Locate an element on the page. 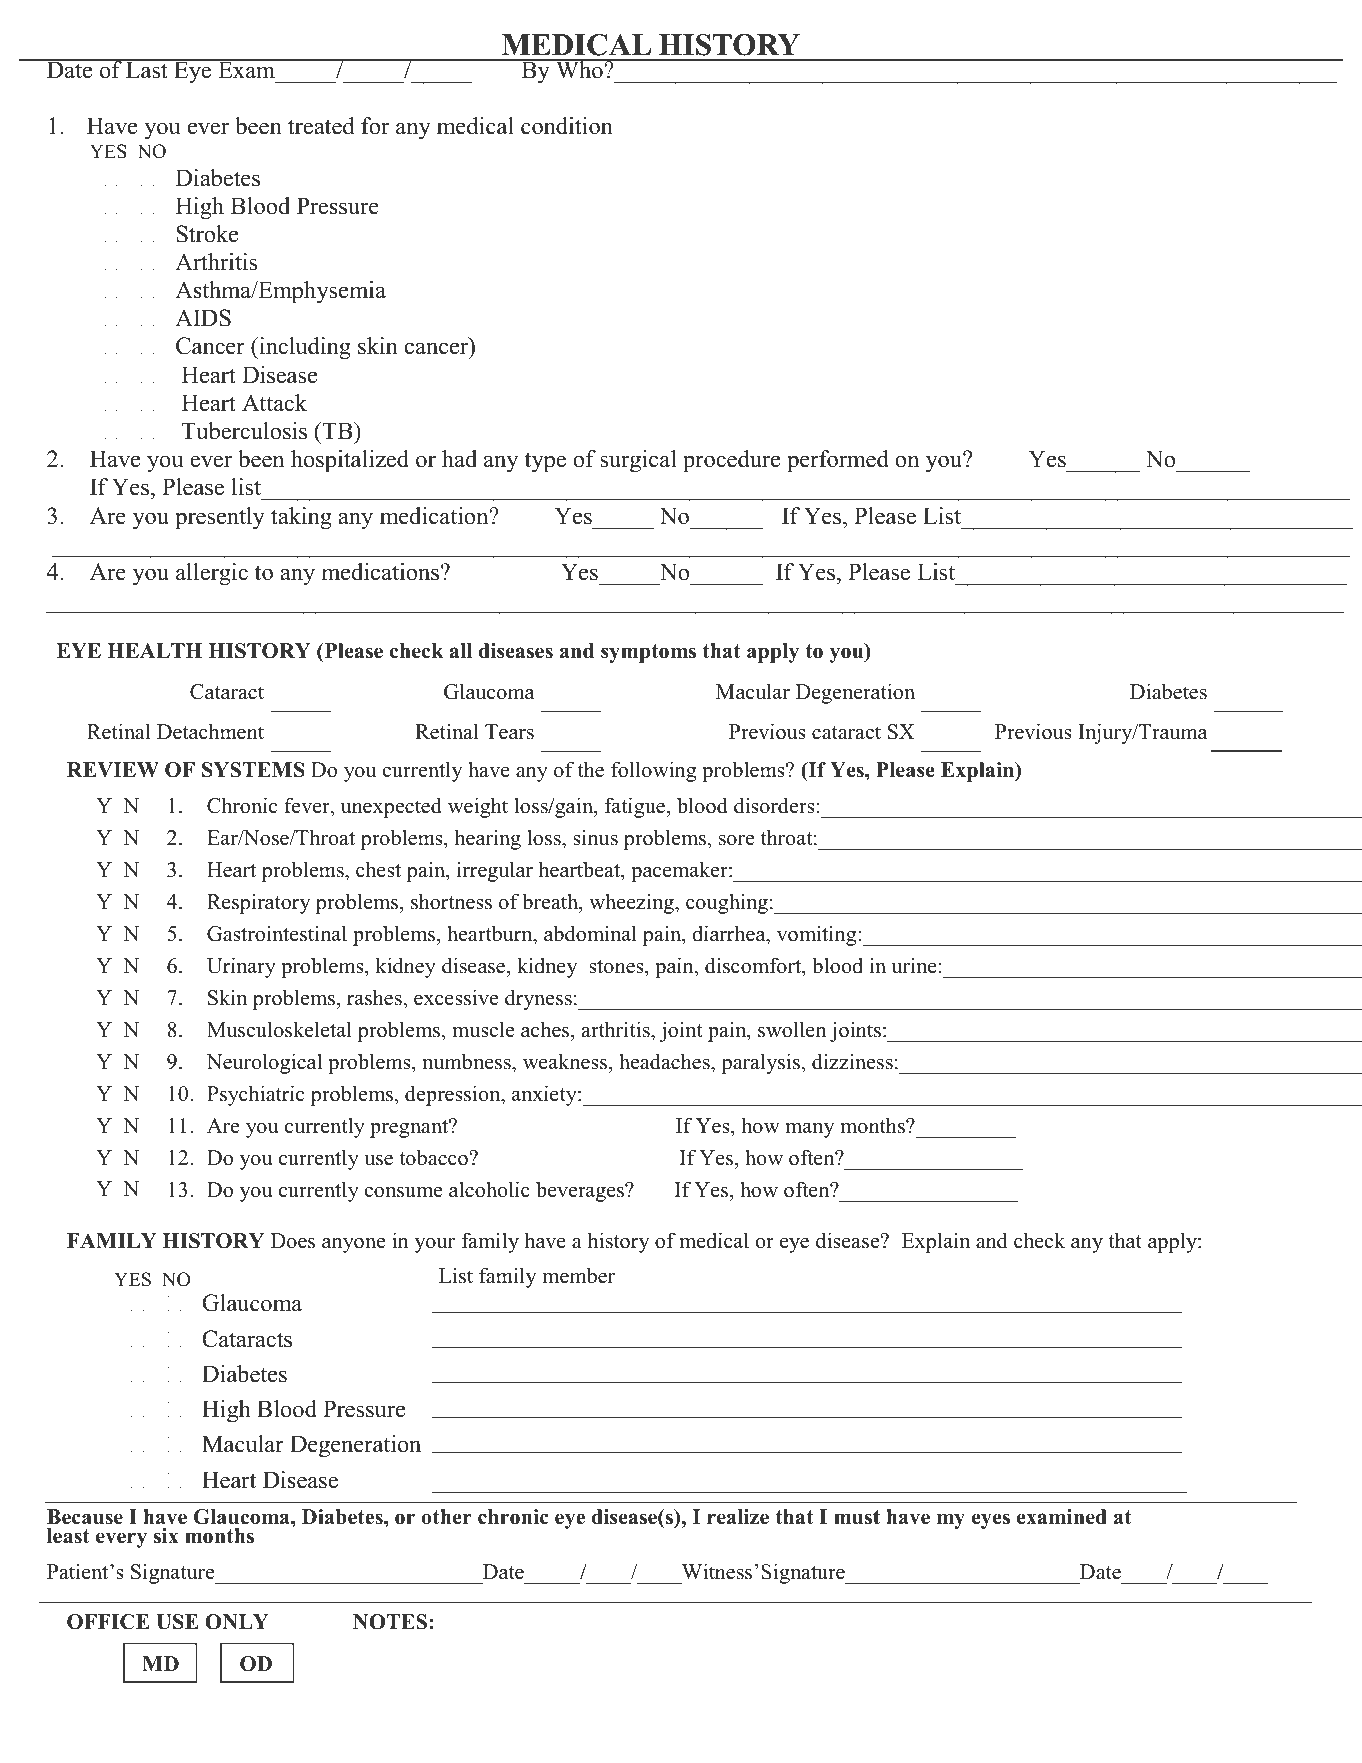 The width and height of the image is (1362, 1763). Last is located at coordinates (147, 69).
